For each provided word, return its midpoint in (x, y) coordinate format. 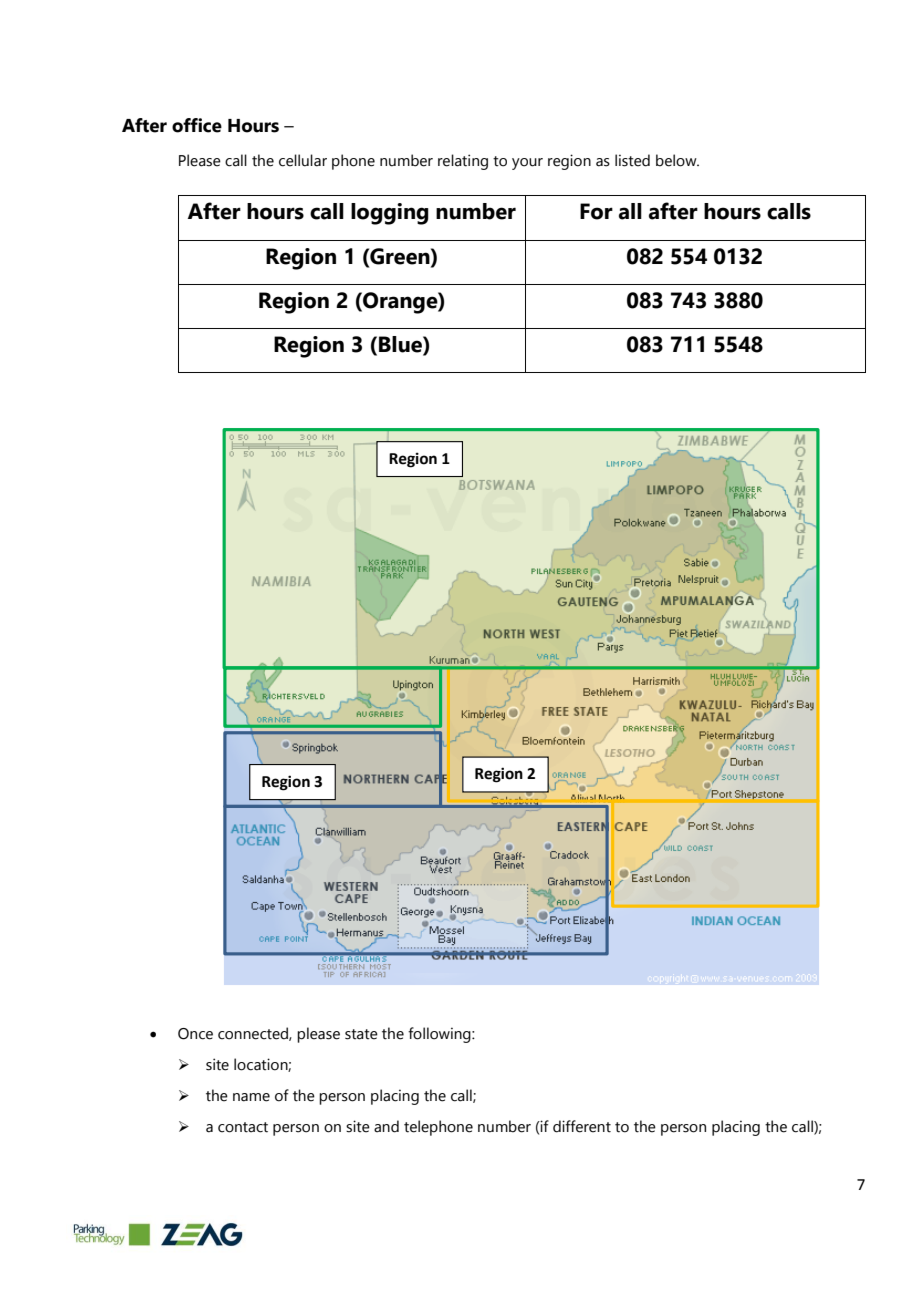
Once (195, 1034)
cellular (303, 160)
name (251, 1097)
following (440, 1035)
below (677, 160)
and (386, 1126)
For (596, 211)
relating (463, 162)
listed (632, 160)
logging (390, 214)
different (582, 1126)
